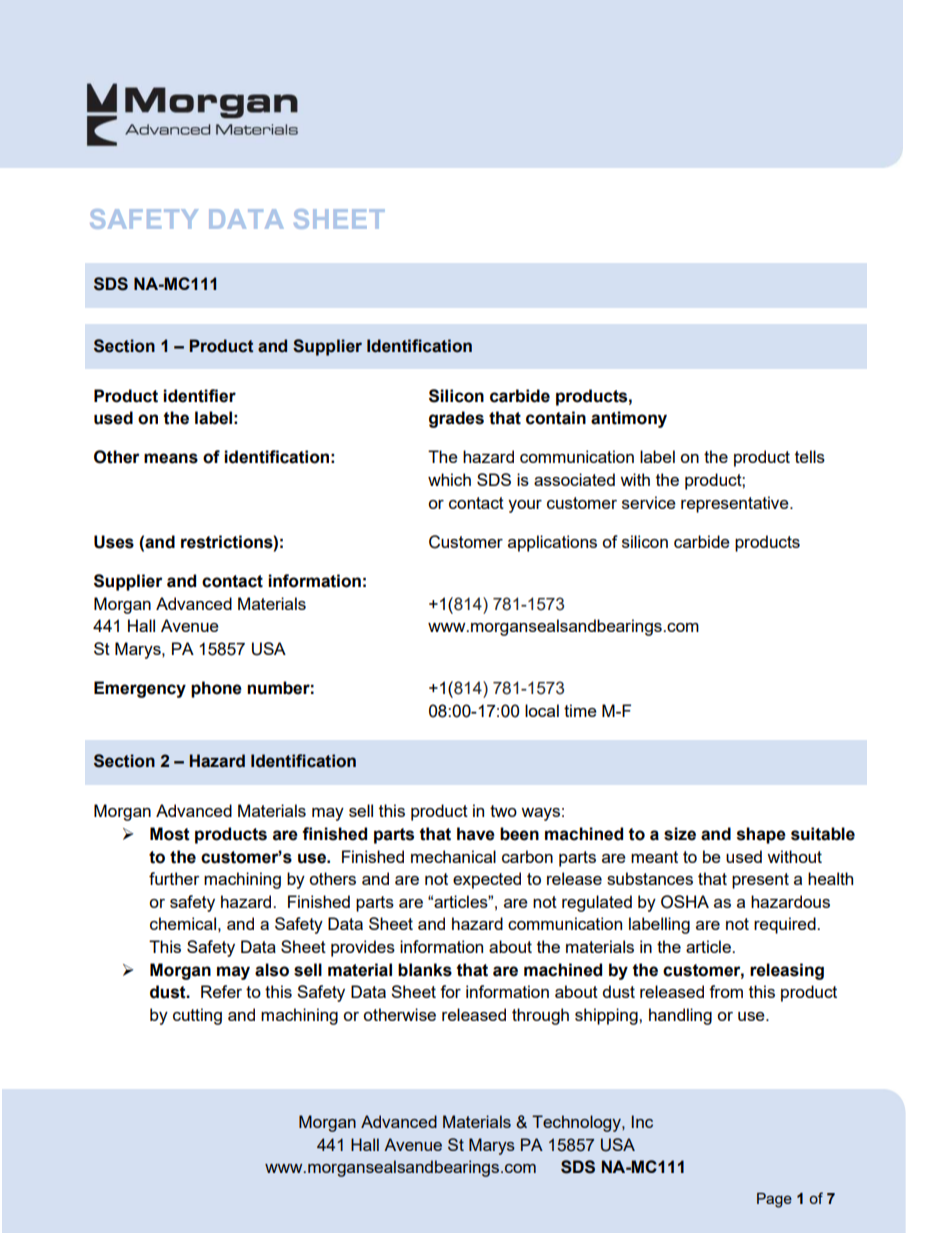 The height and width of the screenshot is (1233, 952). I want to click on grades, so click(456, 419).
